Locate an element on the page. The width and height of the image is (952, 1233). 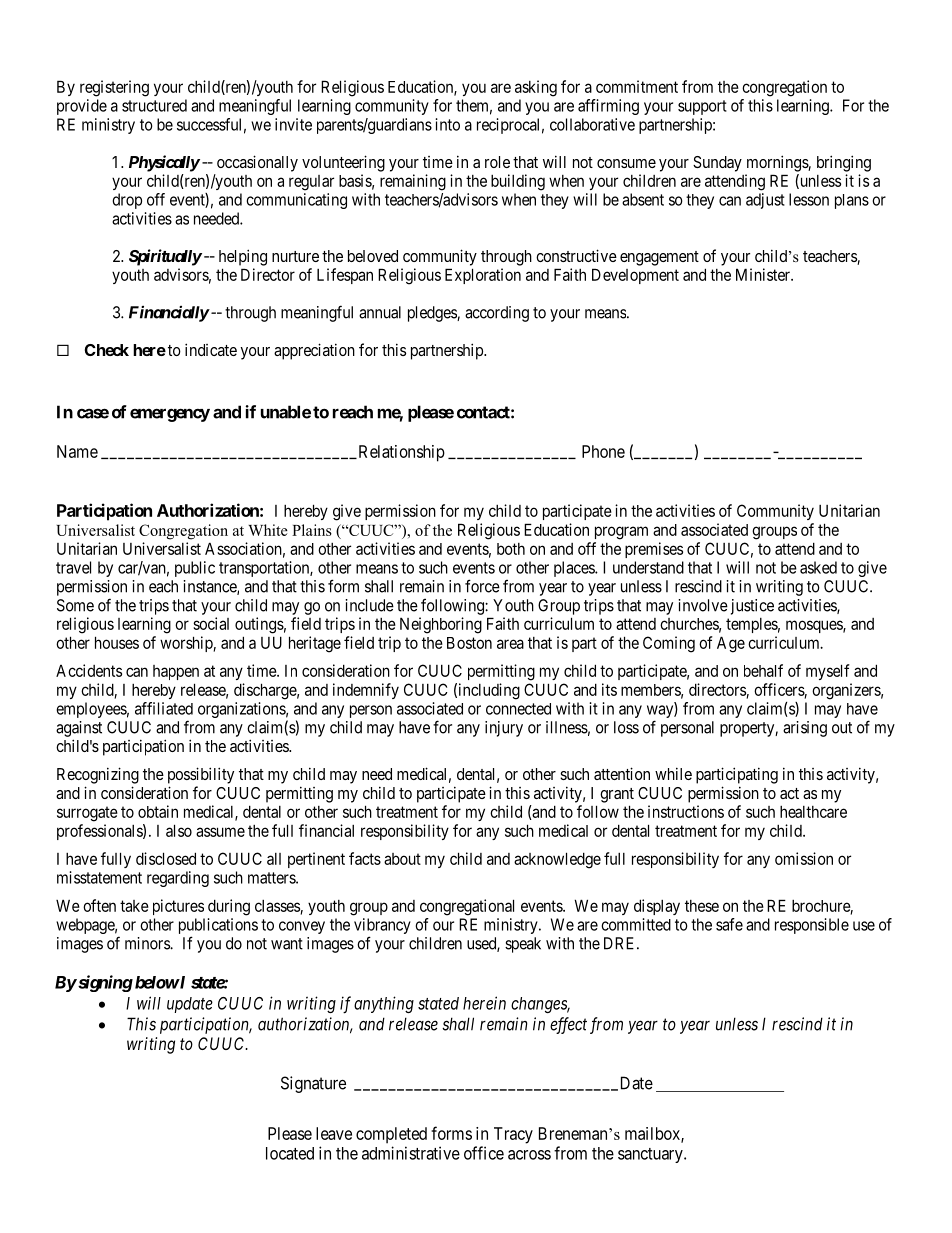
structured is located at coordinates (154, 105).
